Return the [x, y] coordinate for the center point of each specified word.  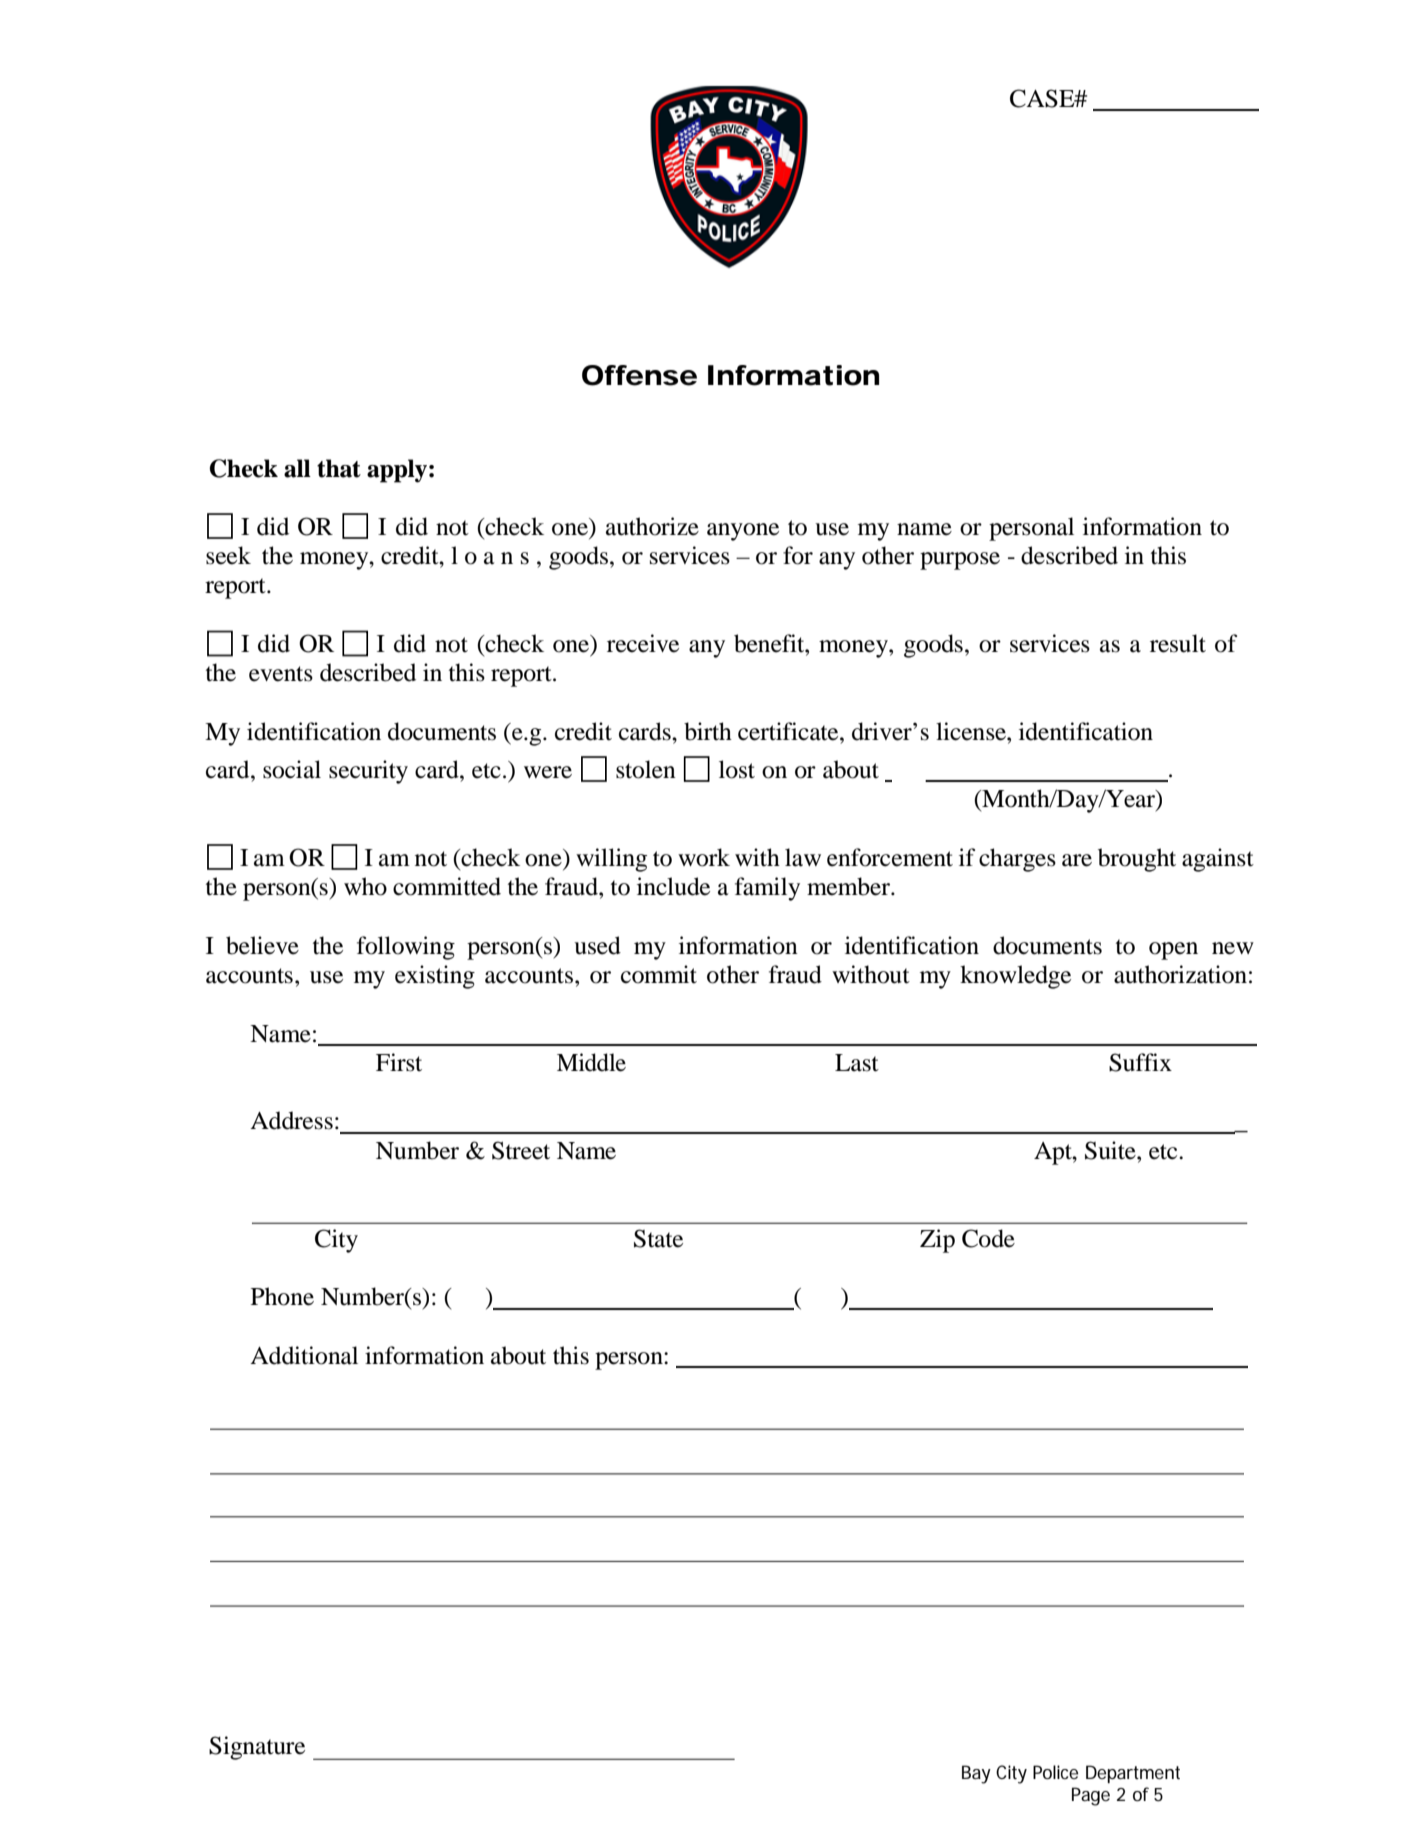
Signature [257, 1748]
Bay [976, 1774]
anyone [743, 532]
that [339, 468]
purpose [960, 561]
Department [1133, 1774]
